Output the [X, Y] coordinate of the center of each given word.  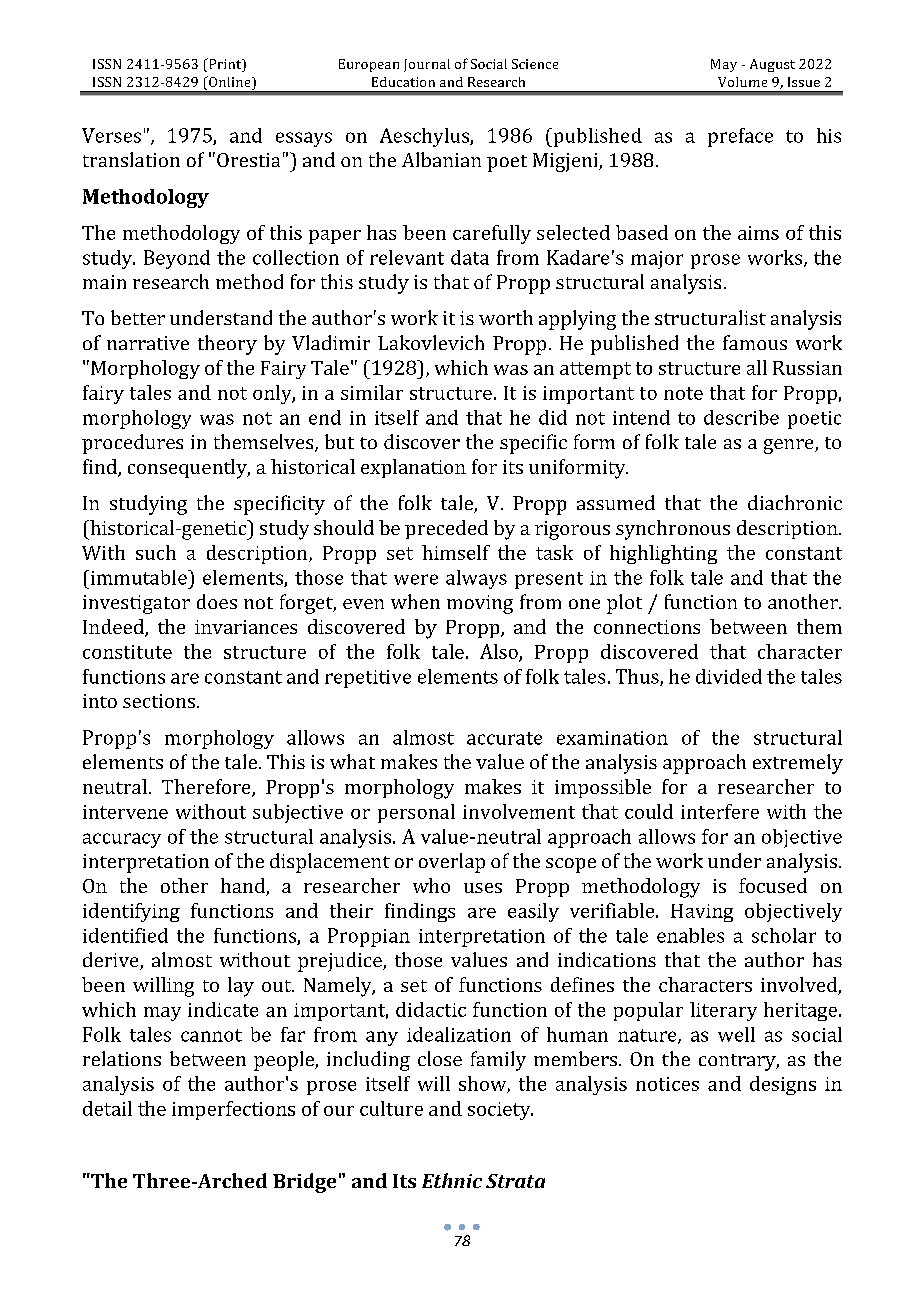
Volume [742, 82]
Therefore [207, 788]
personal [416, 813]
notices [667, 1084]
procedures [132, 444]
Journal [427, 65]
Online [230, 83]
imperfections [233, 1110]
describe [741, 417]
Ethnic [452, 1180]
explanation [413, 468]
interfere [720, 811]
